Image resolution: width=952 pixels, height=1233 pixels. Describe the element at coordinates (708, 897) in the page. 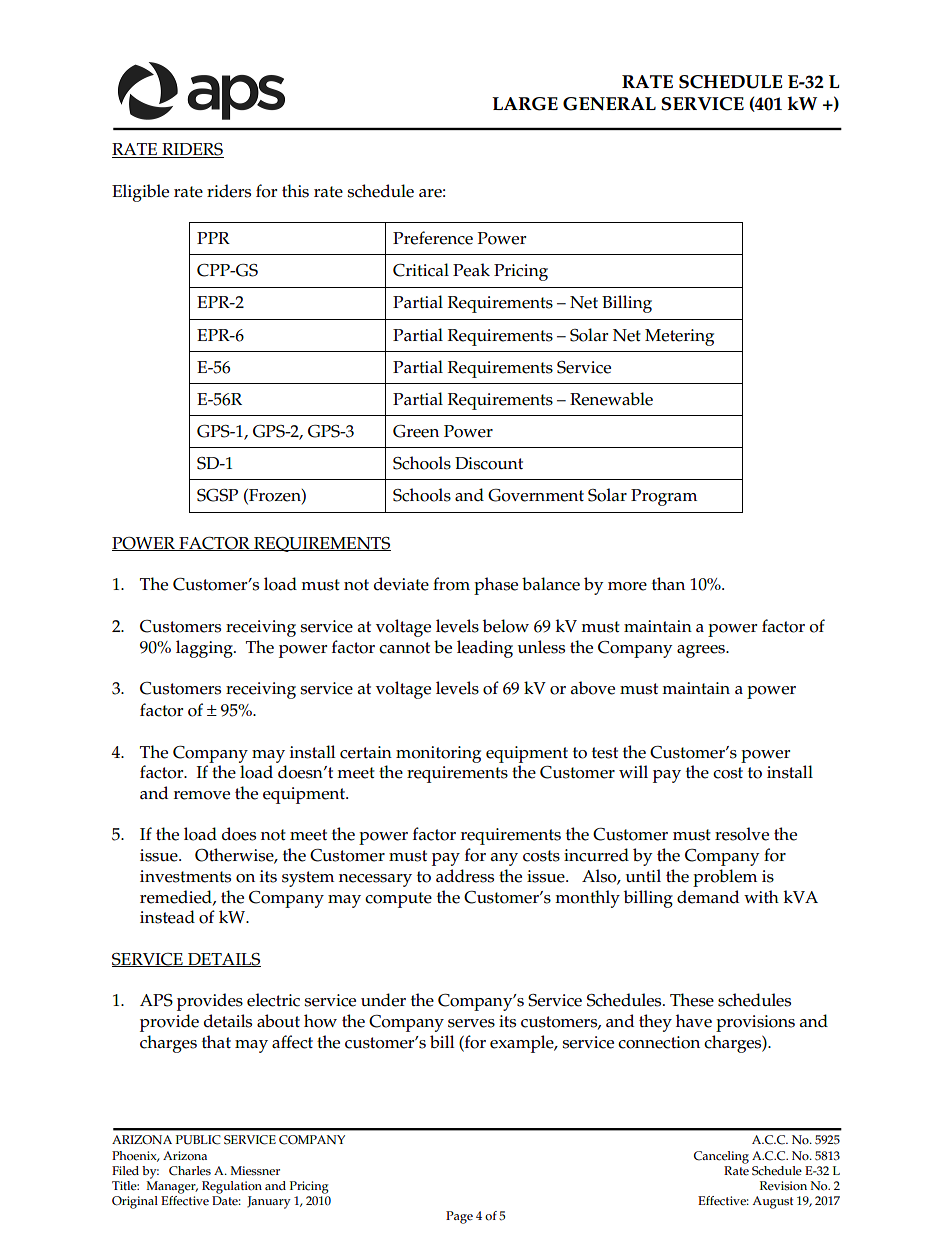

I see `demand` at that location.
